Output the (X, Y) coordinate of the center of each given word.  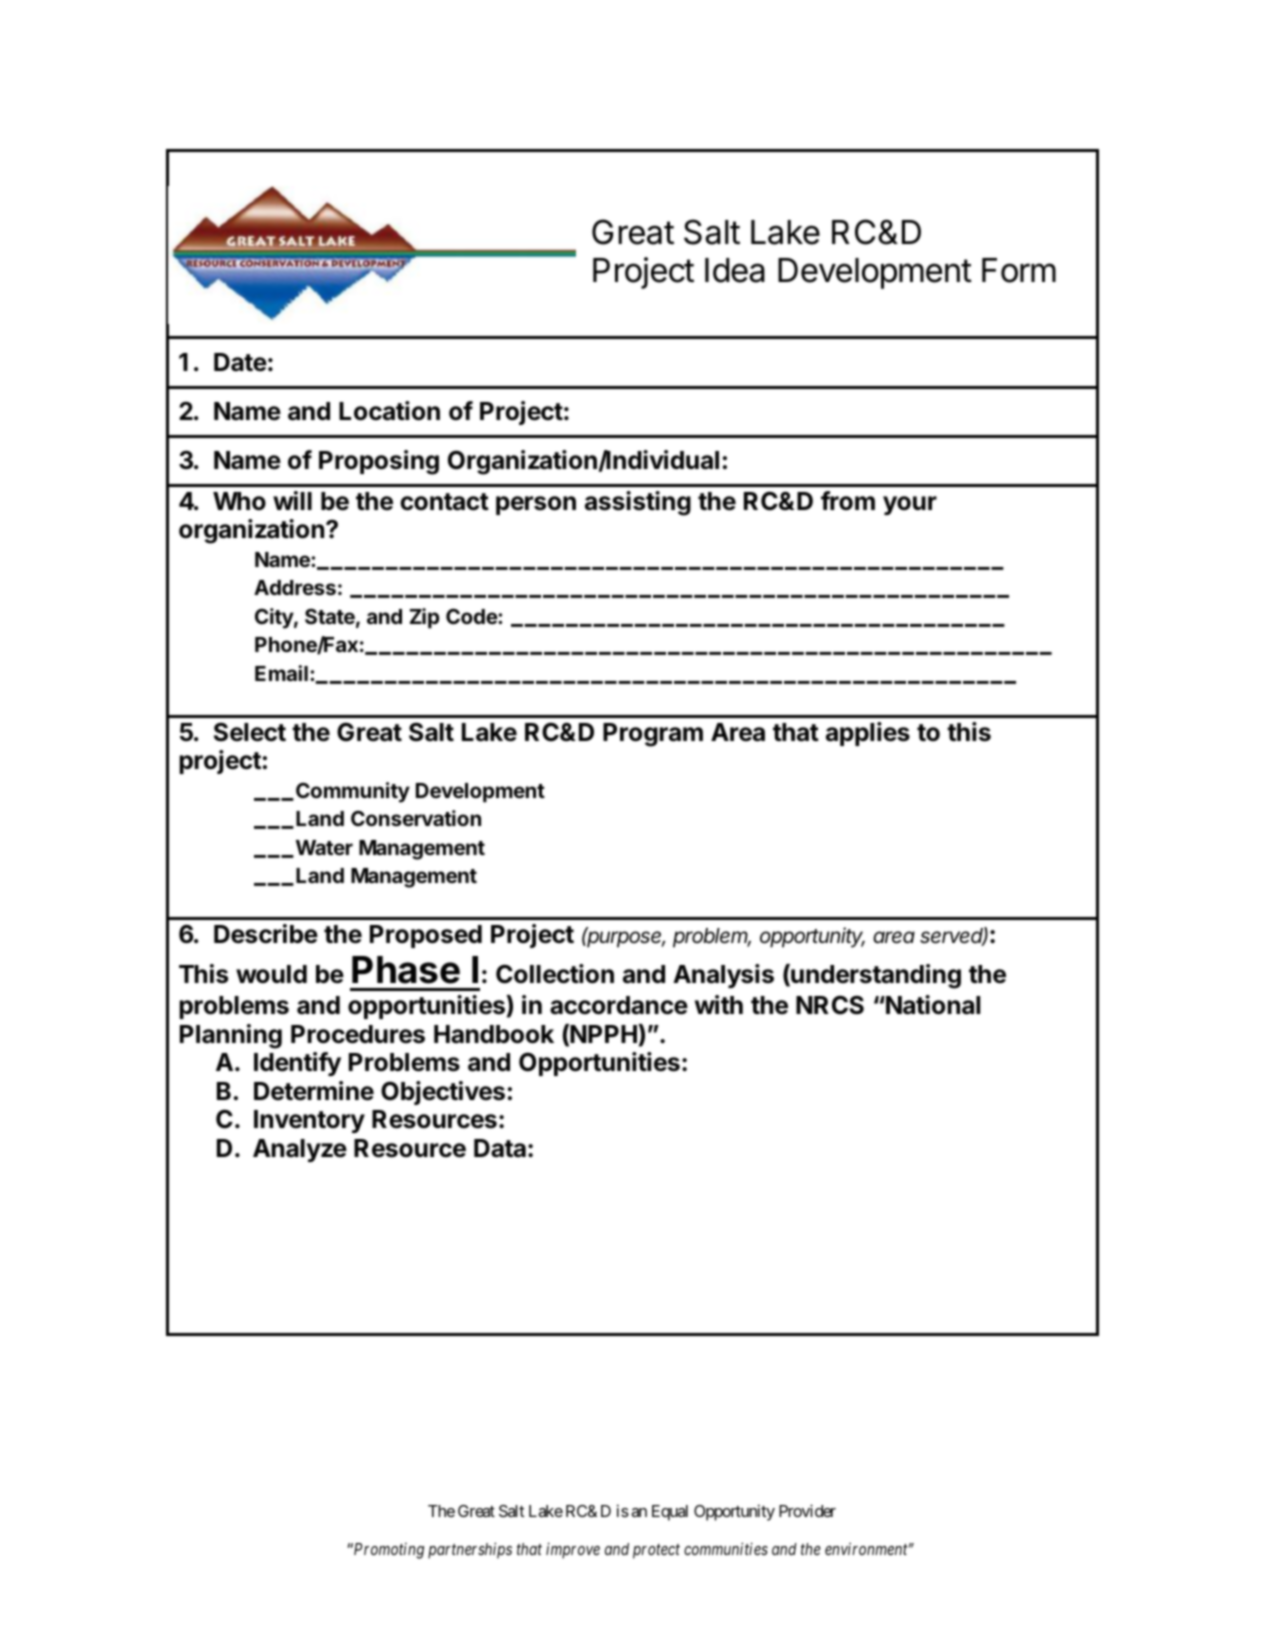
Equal (670, 1513)
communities (726, 1549)
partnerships (470, 1550)
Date (240, 362)
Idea (735, 270)
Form (1019, 270)
